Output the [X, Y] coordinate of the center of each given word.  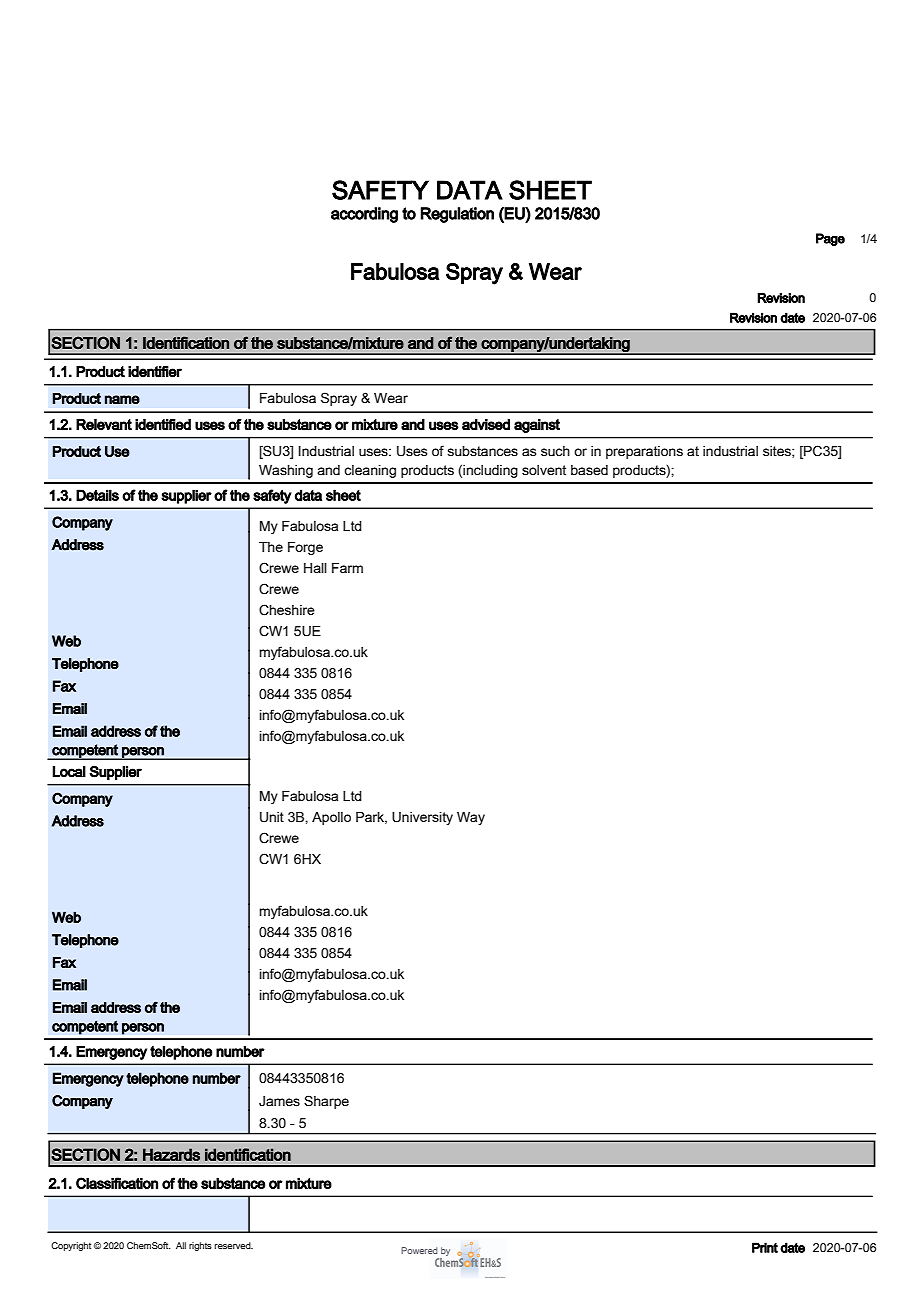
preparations [644, 452]
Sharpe [326, 1102]
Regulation [457, 215]
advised [486, 424]
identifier [155, 372]
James [279, 1101]
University [422, 818]
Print [765, 1247]
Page [830, 239]
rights [200, 1246]
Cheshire [287, 610]
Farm [347, 568]
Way [471, 818]
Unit [272, 817]
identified [163, 424]
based [589, 470]
